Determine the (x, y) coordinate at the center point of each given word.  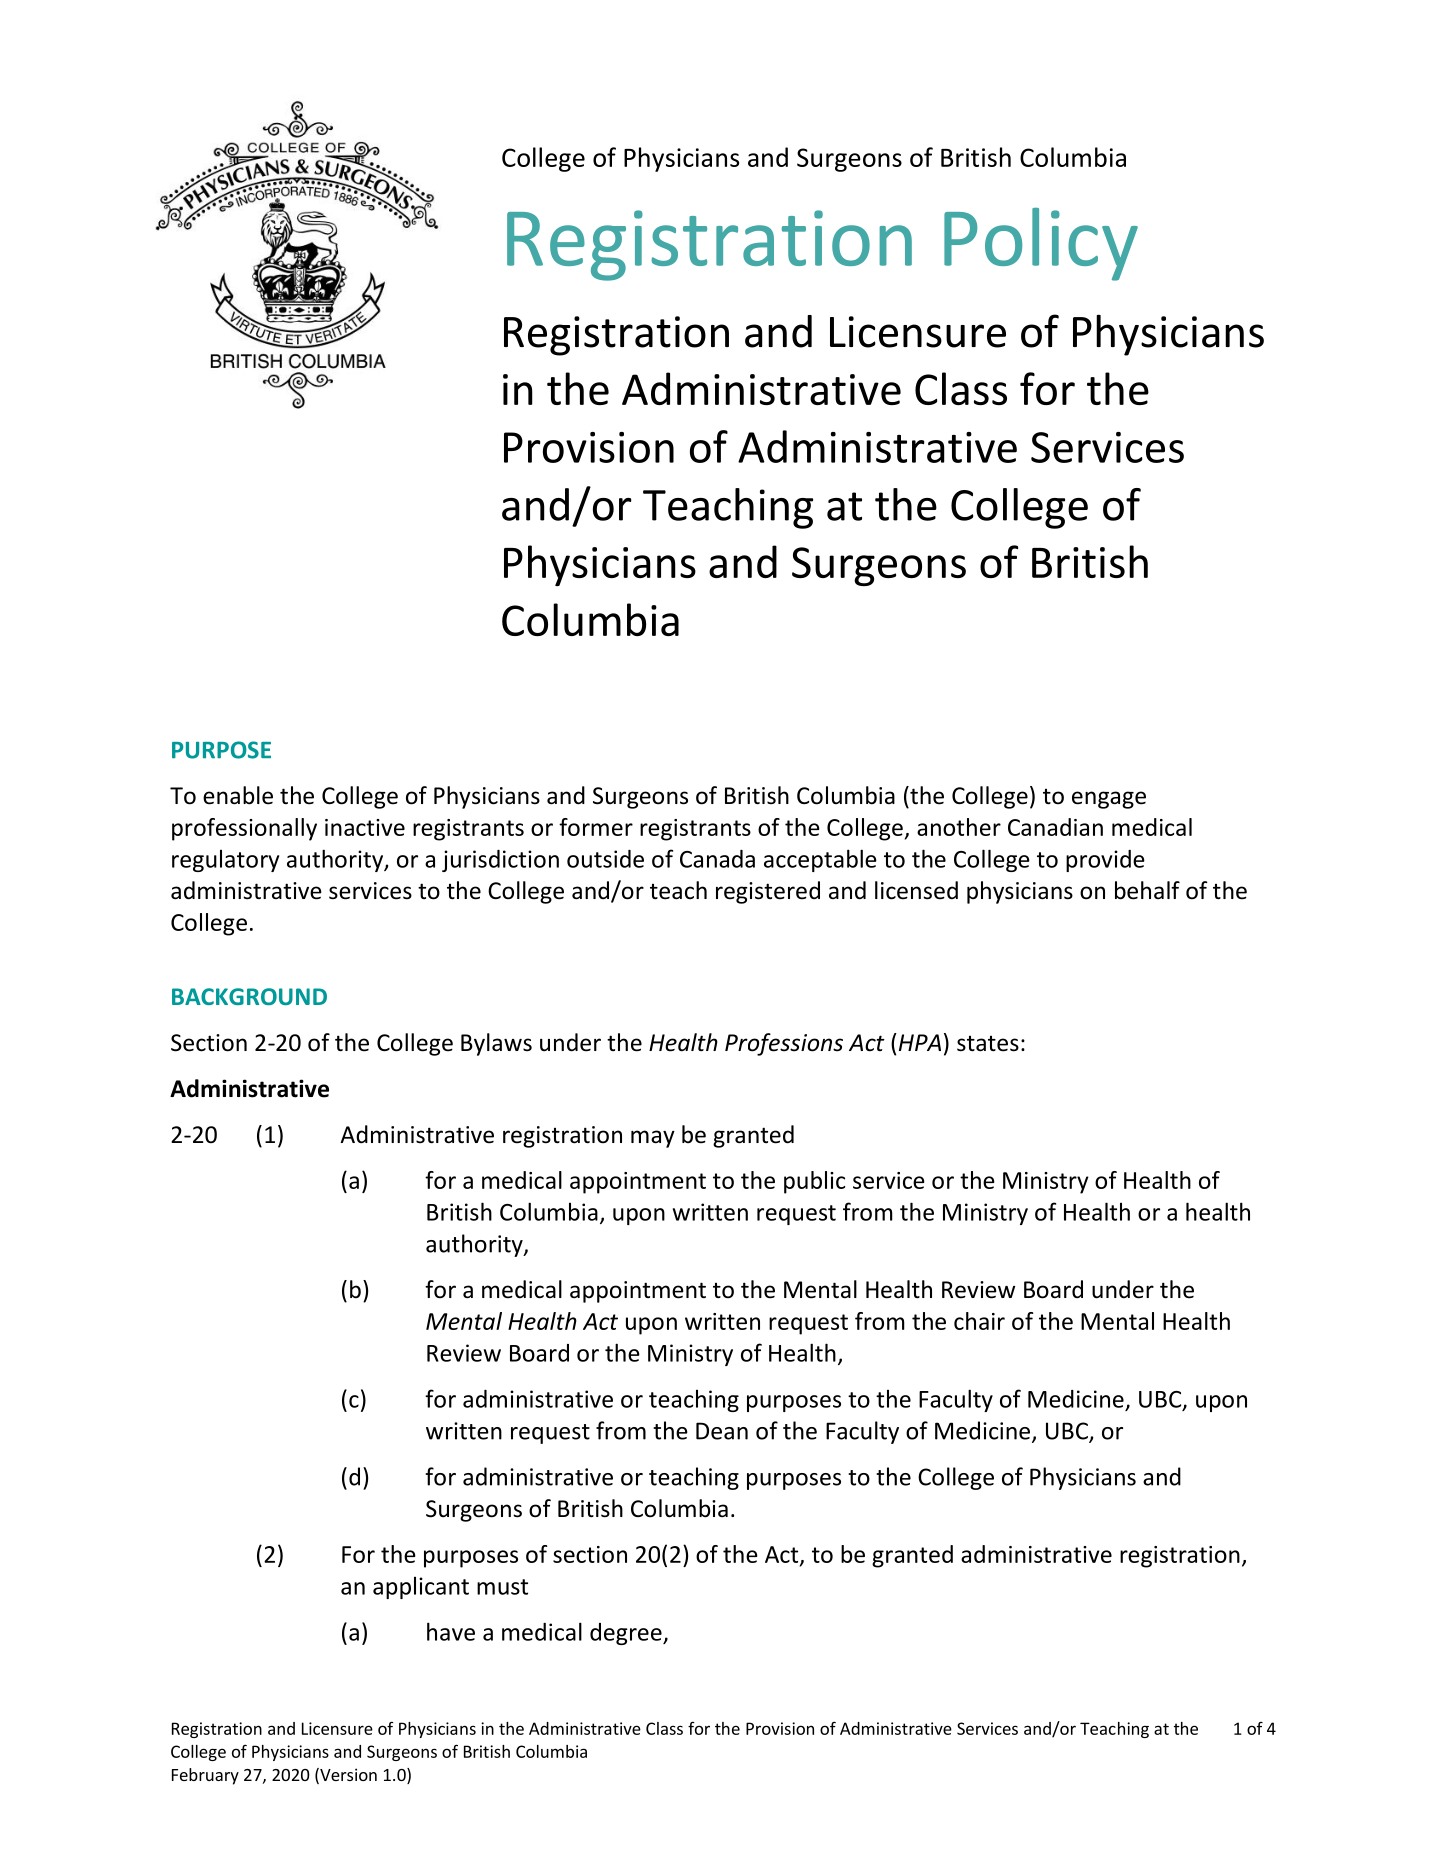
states (988, 1044)
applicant (421, 1588)
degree (627, 1634)
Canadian (1055, 827)
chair (979, 1321)
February (205, 1776)
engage (1109, 800)
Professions (784, 1044)
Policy (1041, 244)
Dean (722, 1431)
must (502, 1587)
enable (238, 795)
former (596, 827)
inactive (365, 827)
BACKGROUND (249, 996)
